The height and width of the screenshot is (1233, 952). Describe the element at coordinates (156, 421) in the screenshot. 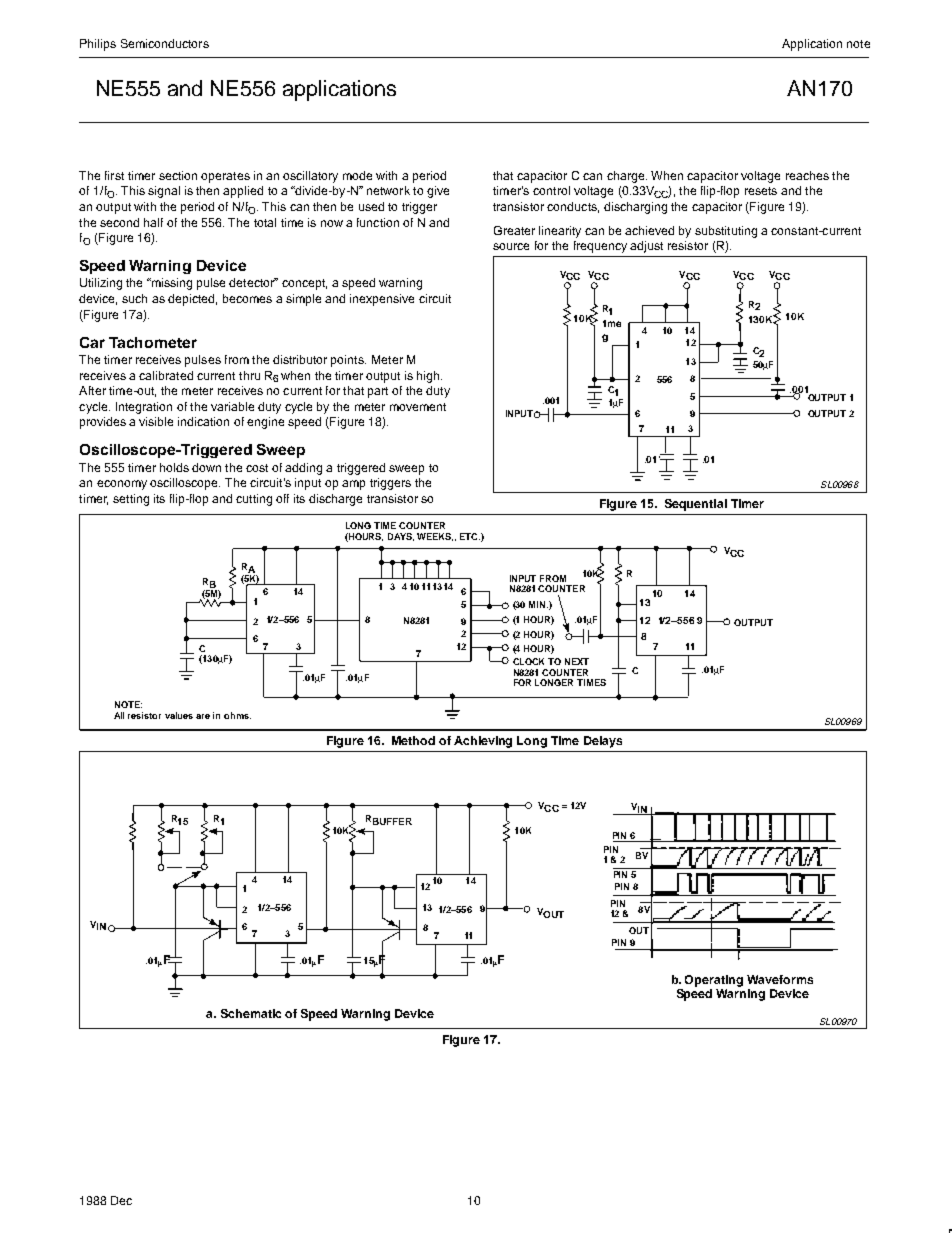

I see `visible` at that location.
